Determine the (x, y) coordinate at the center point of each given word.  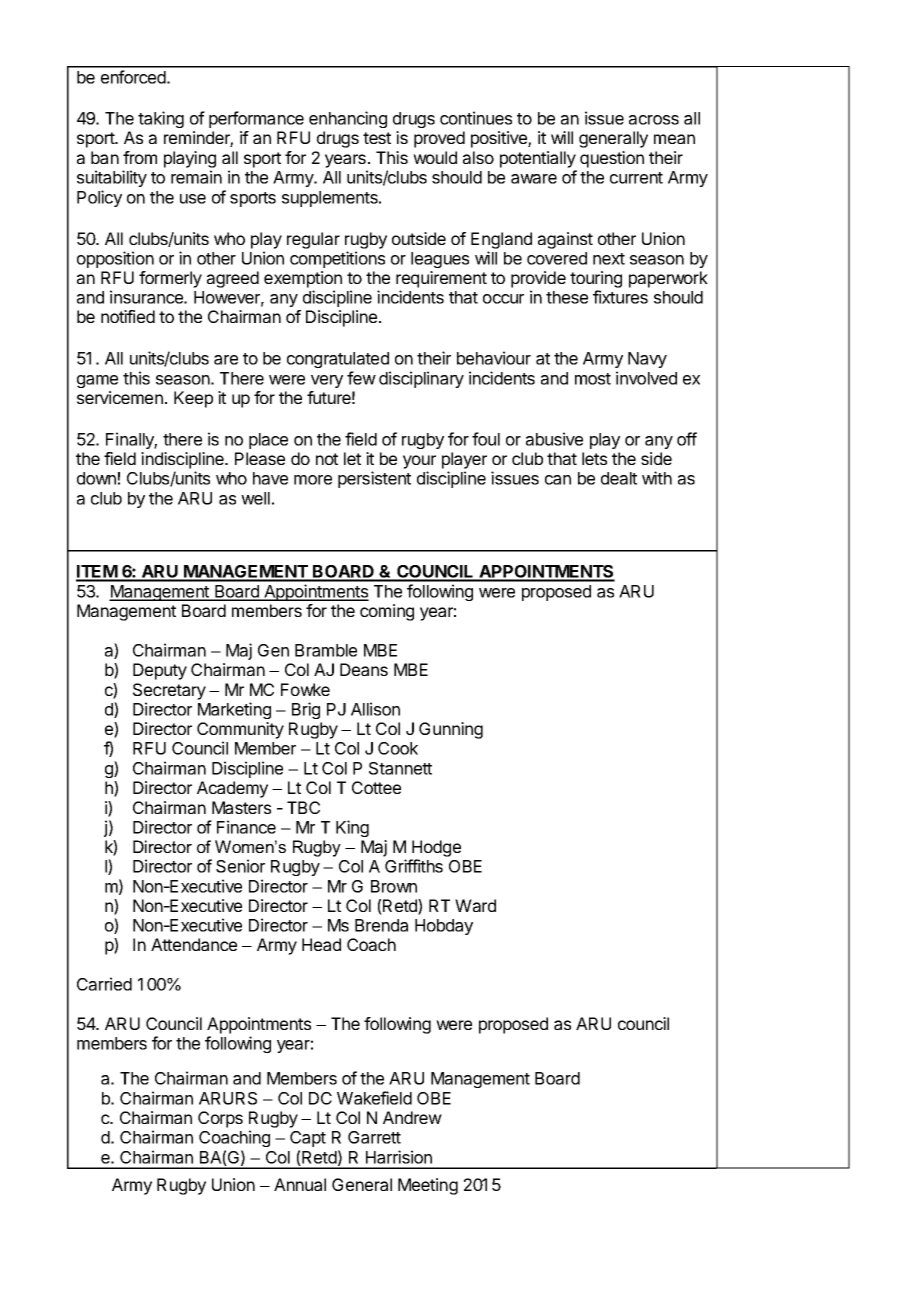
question (612, 159)
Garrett (374, 1137)
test (377, 138)
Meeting (428, 1186)
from (140, 157)
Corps (220, 1119)
